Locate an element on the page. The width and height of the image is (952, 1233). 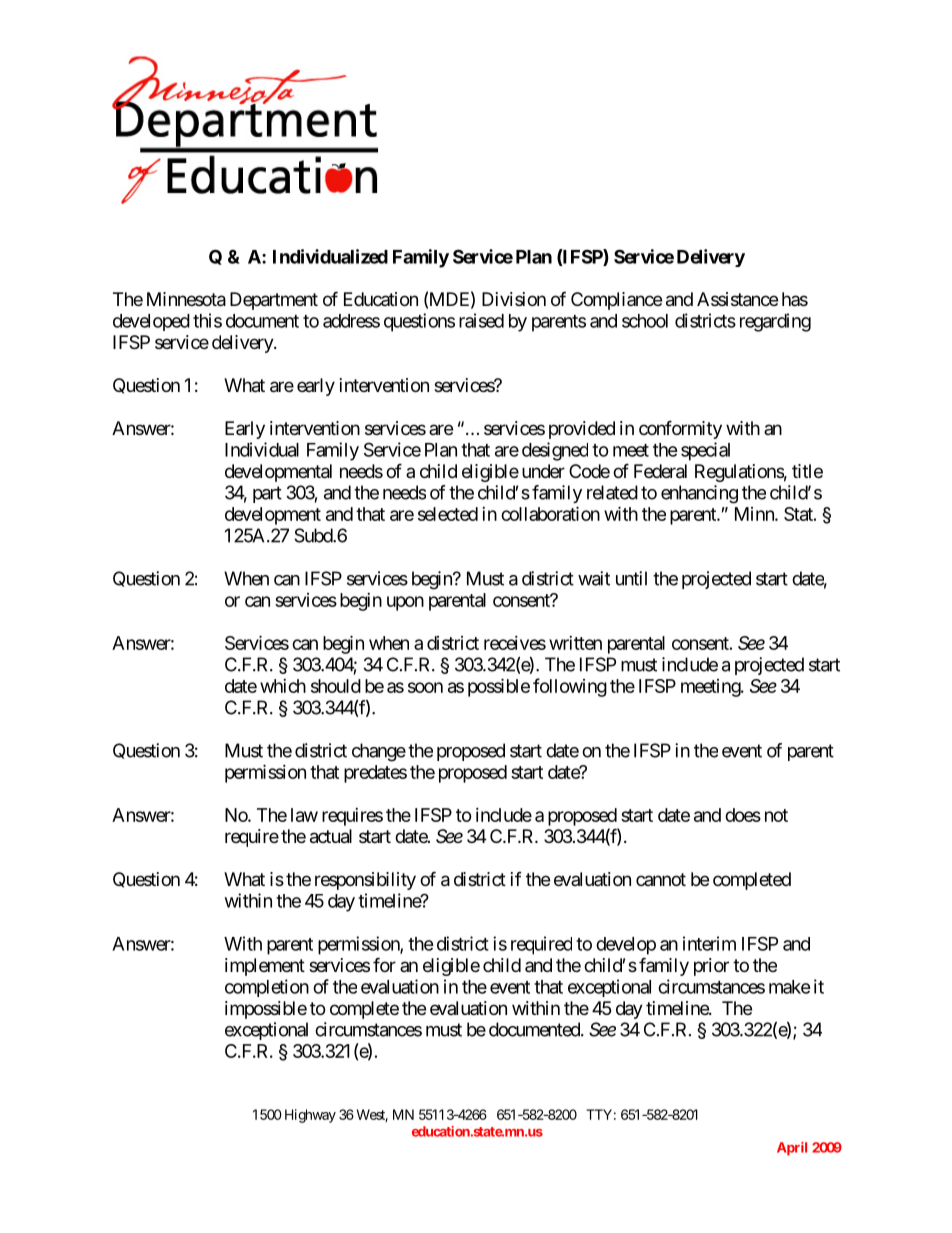
cannot is located at coordinates (661, 879).
